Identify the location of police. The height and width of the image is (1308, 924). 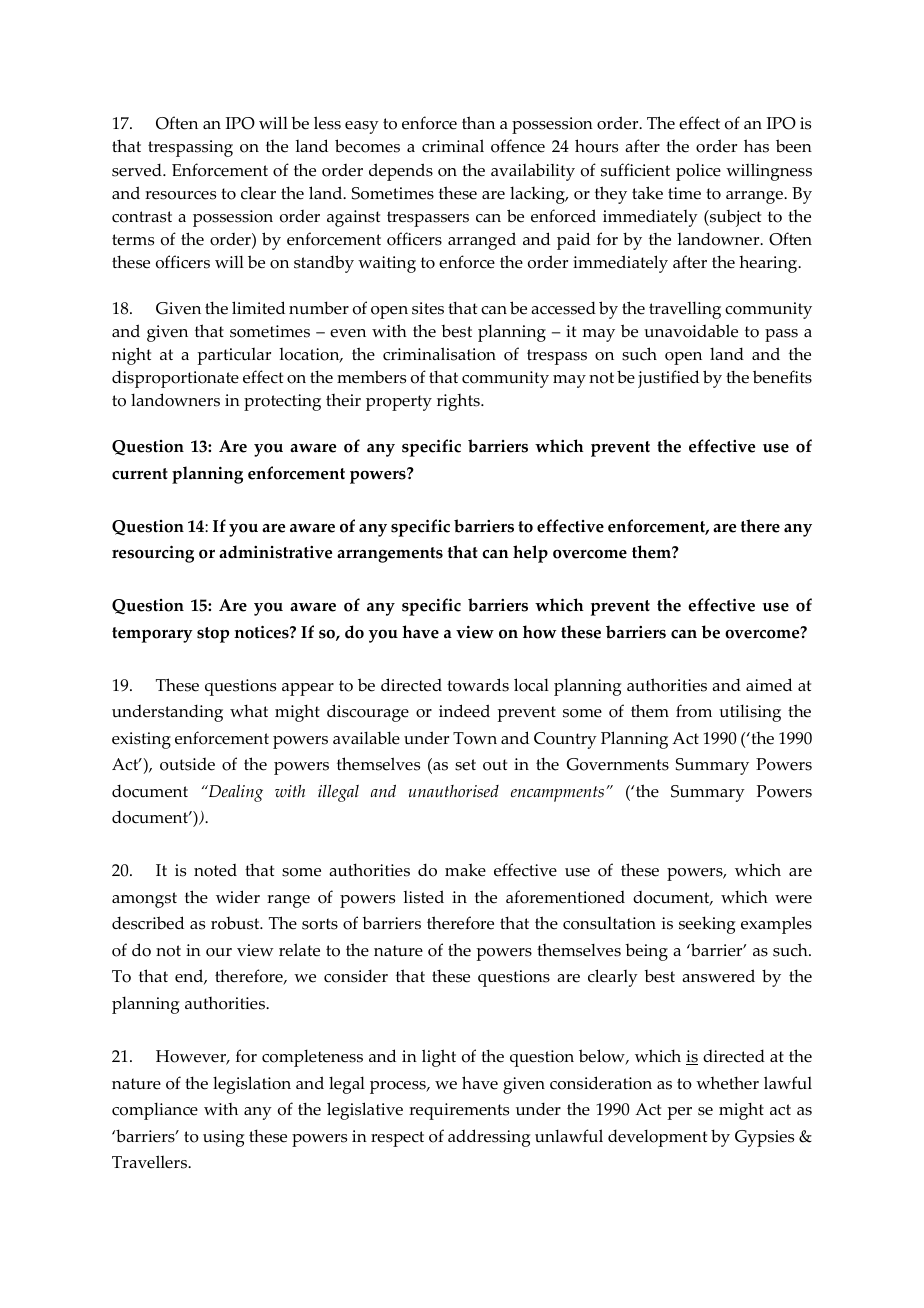
(698, 172).
